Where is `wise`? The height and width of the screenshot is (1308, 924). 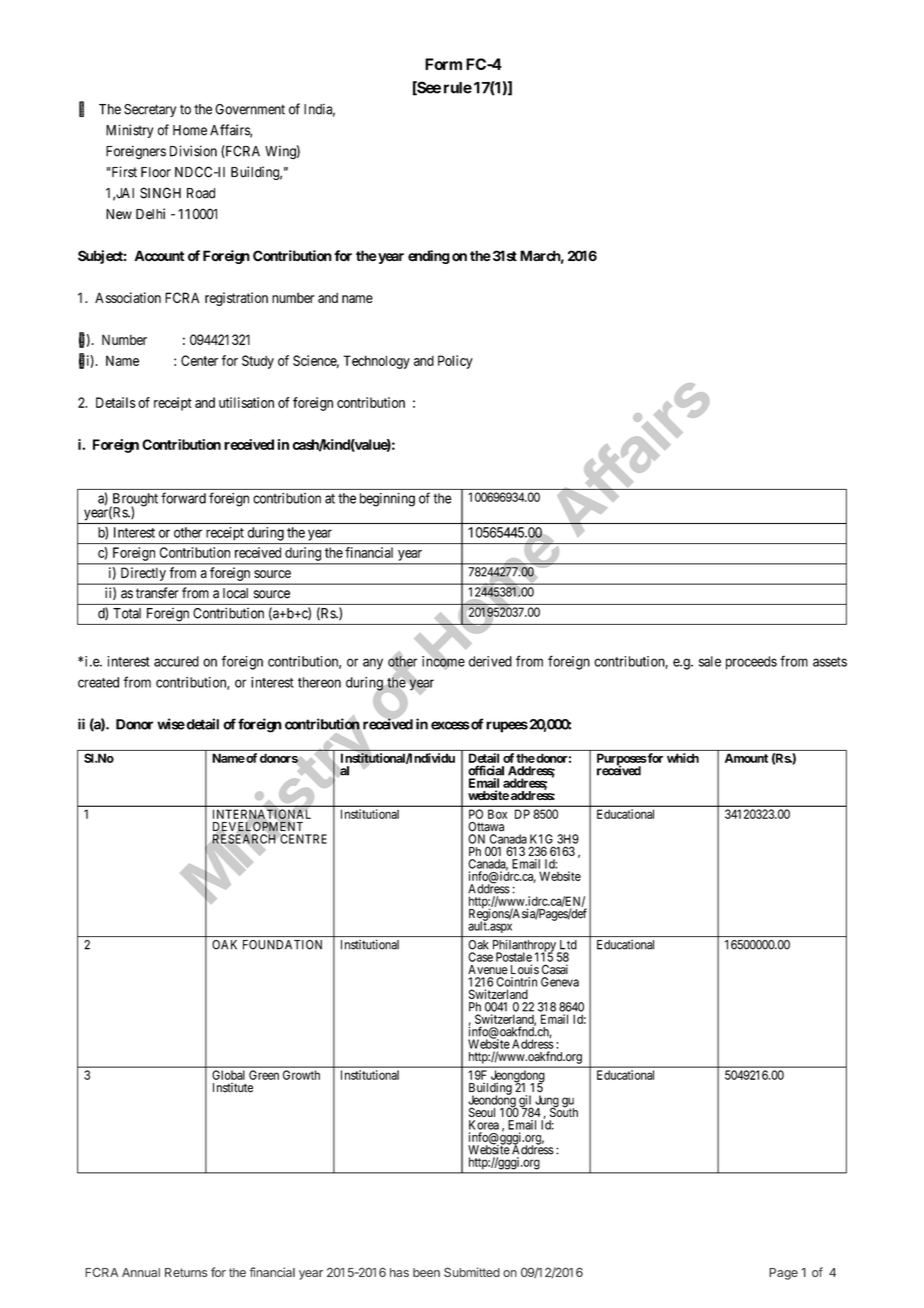 wise is located at coordinates (171, 724).
